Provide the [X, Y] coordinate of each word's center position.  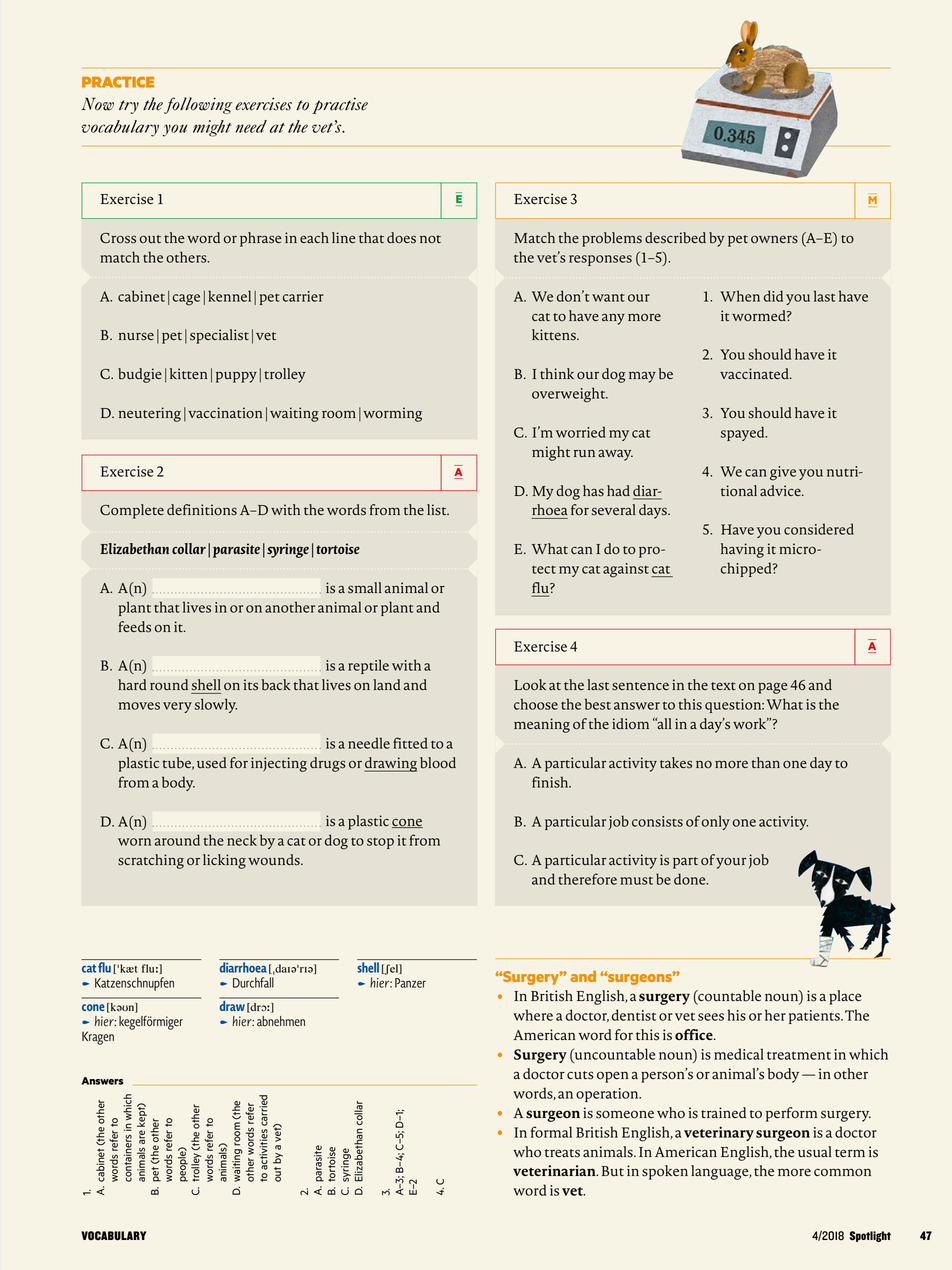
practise [340, 105]
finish [551, 782]
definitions [202, 510]
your [731, 863]
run [584, 453]
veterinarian [555, 1170]
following [198, 105]
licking [224, 861]
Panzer [410, 983]
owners [774, 239]
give [783, 473]
